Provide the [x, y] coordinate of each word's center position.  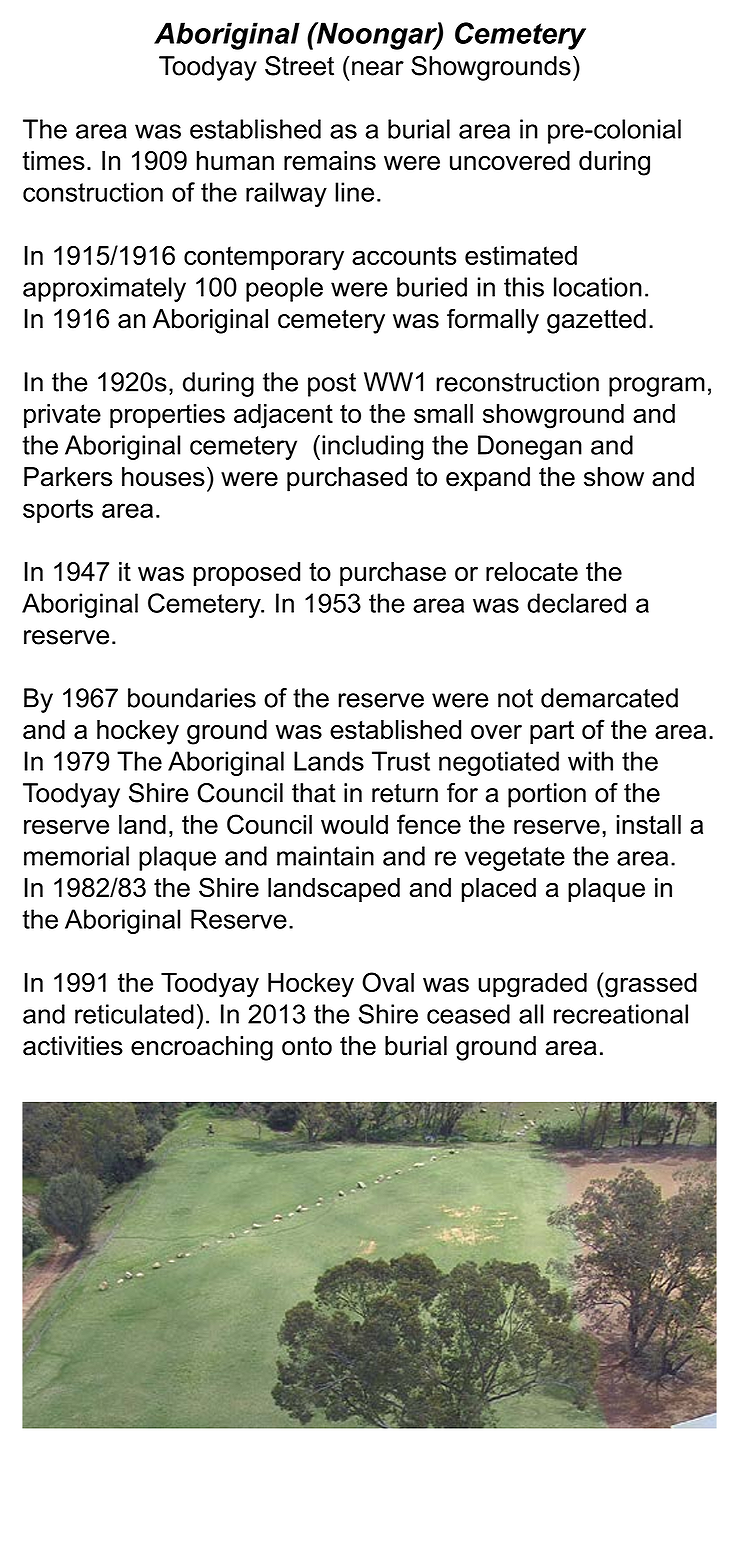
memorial [76, 856]
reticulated [134, 1014]
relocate [532, 572]
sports [58, 511]
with [590, 761]
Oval [388, 982]
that [314, 793]
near [378, 68]
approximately [104, 289]
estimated [521, 255]
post [332, 385]
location [598, 287]
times [53, 161]
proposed [247, 574]
